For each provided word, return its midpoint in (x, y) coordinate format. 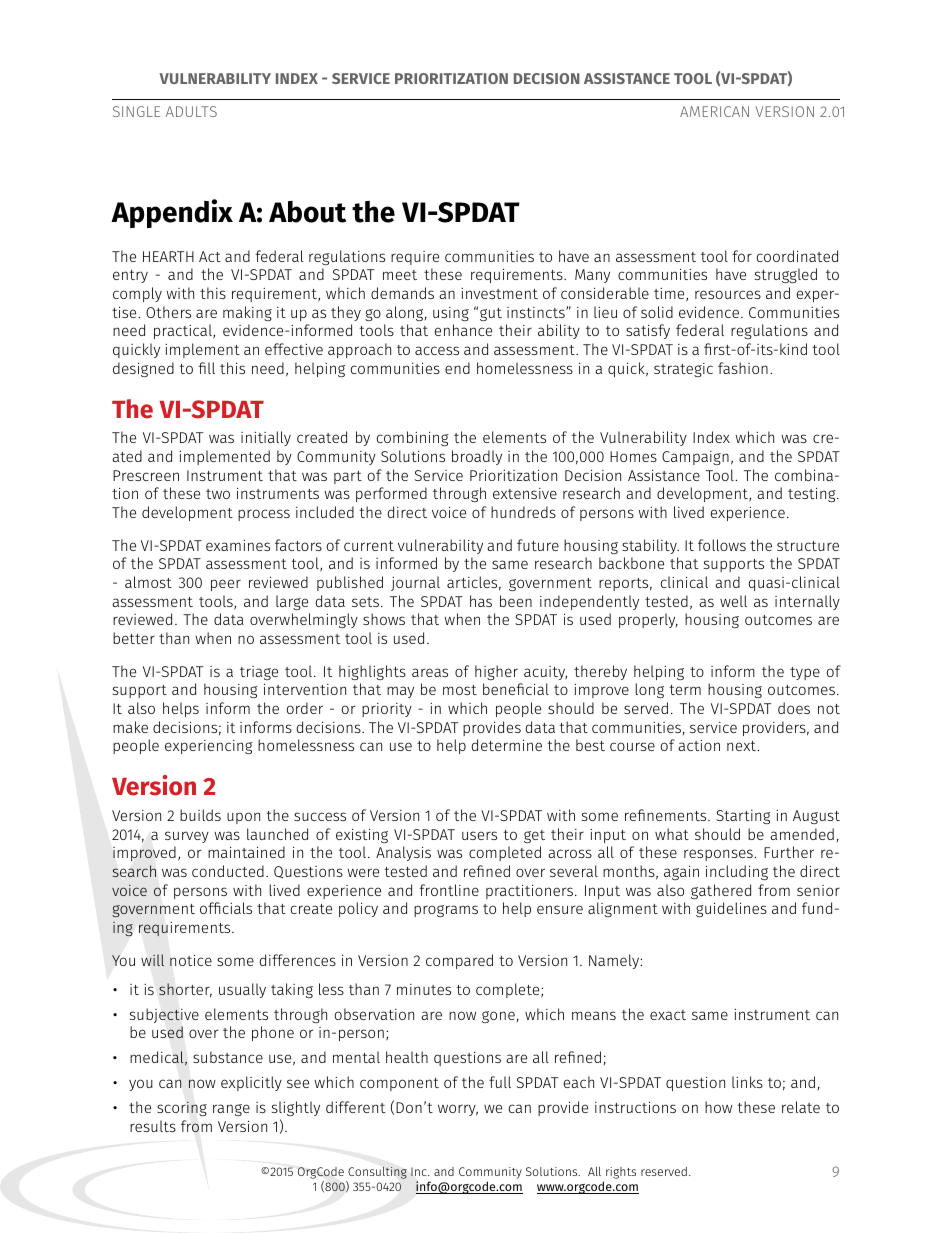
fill (206, 368)
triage (259, 673)
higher (496, 672)
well (733, 601)
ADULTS (191, 111)
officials (226, 908)
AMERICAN (714, 111)
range (231, 1110)
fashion (743, 368)
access (437, 350)
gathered (721, 891)
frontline (449, 890)
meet (400, 275)
